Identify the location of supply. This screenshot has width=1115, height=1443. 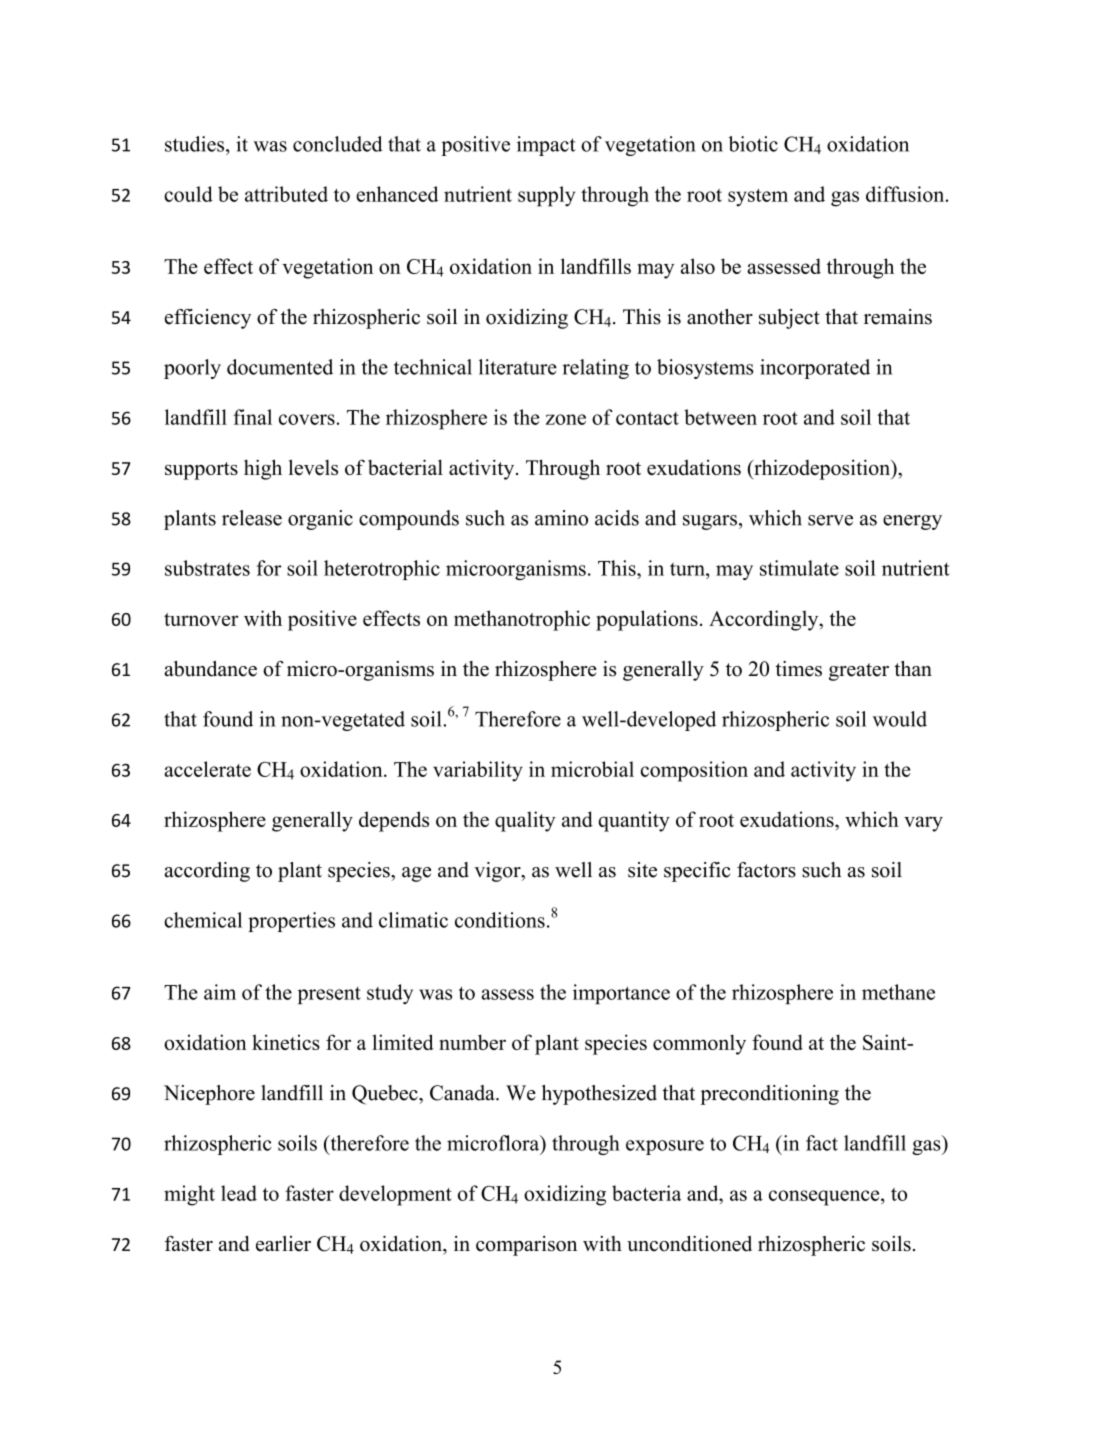
(546, 196).
